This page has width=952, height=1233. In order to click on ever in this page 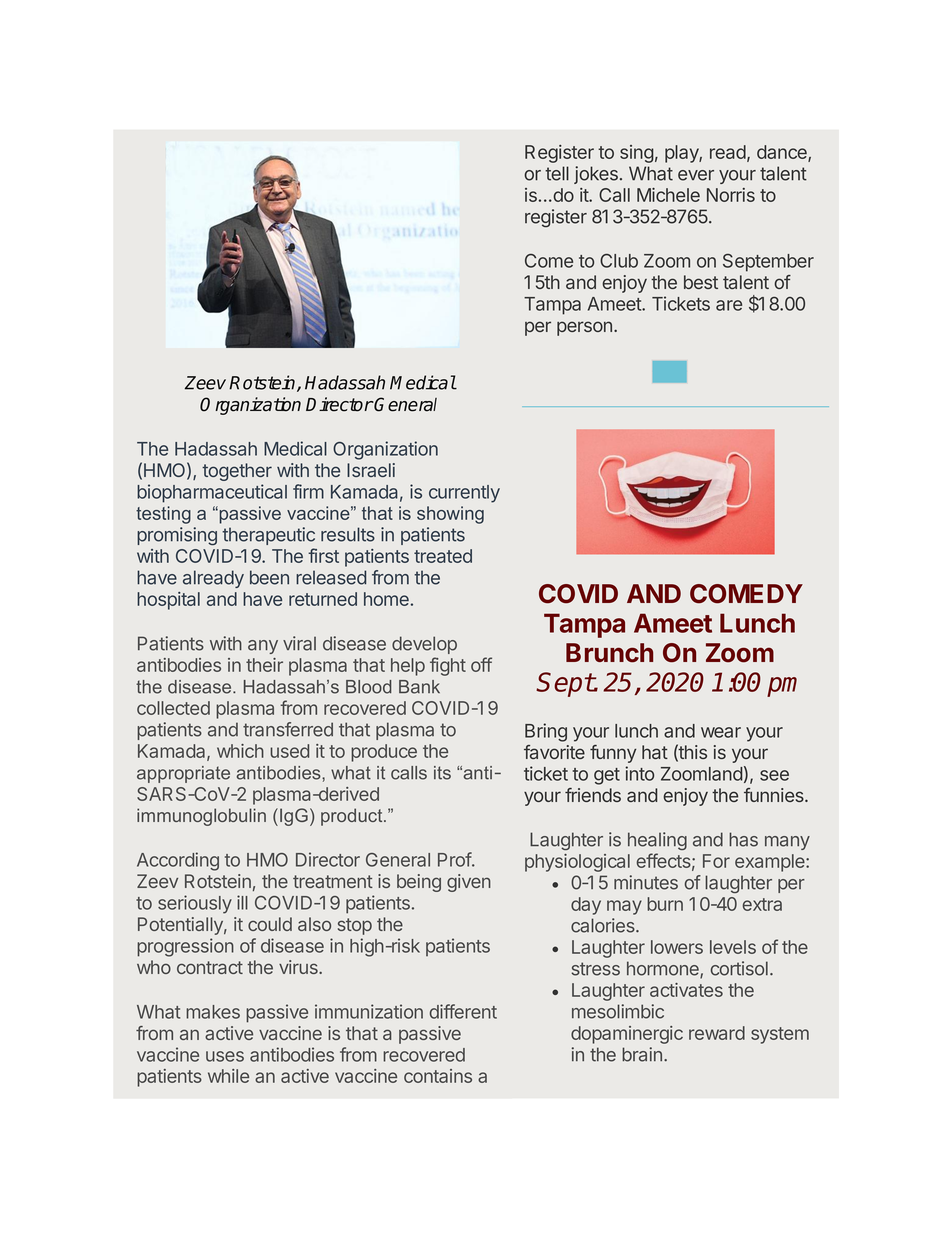, I will do `click(696, 175)`.
